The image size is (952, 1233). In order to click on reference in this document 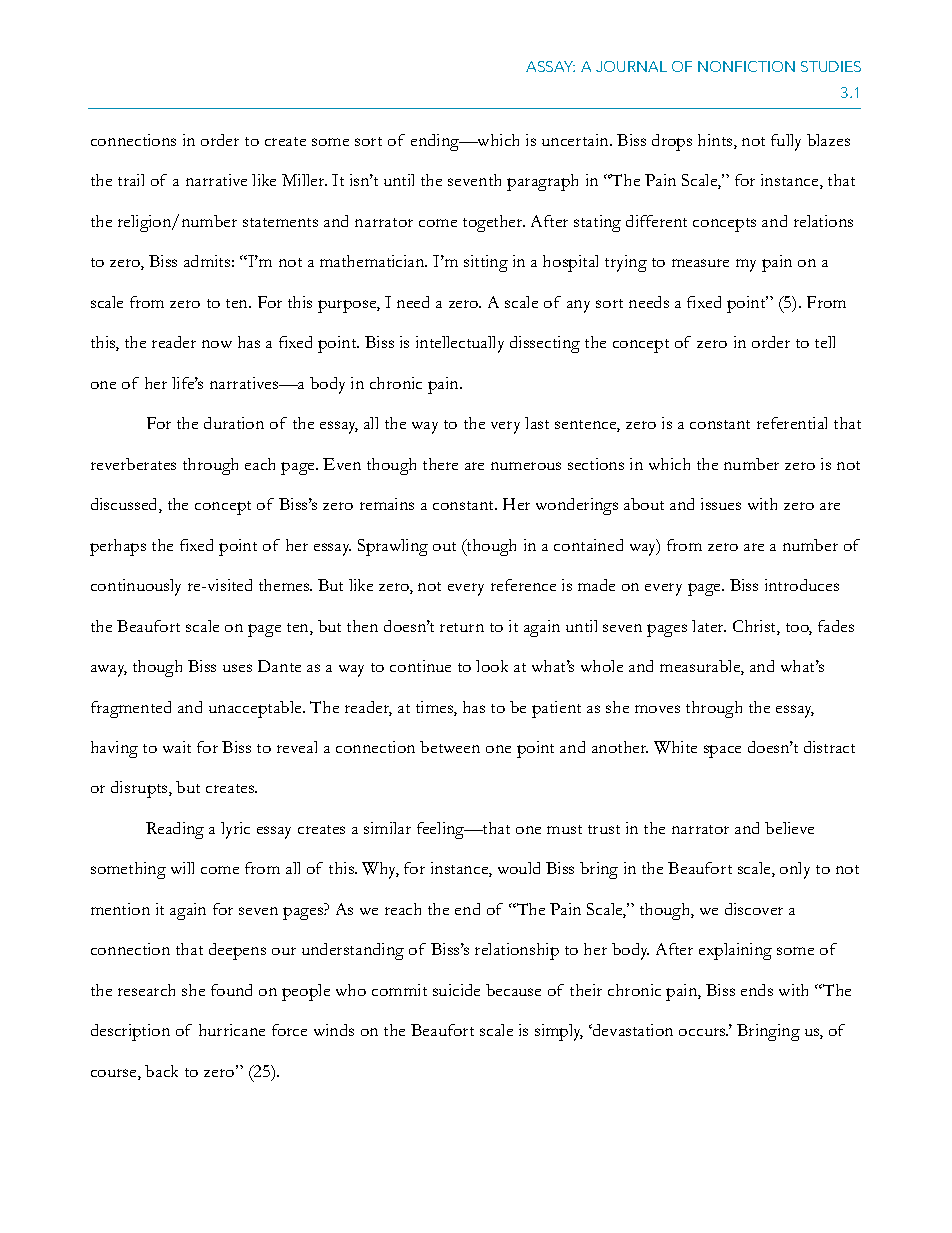, I will do `click(523, 585)`.
